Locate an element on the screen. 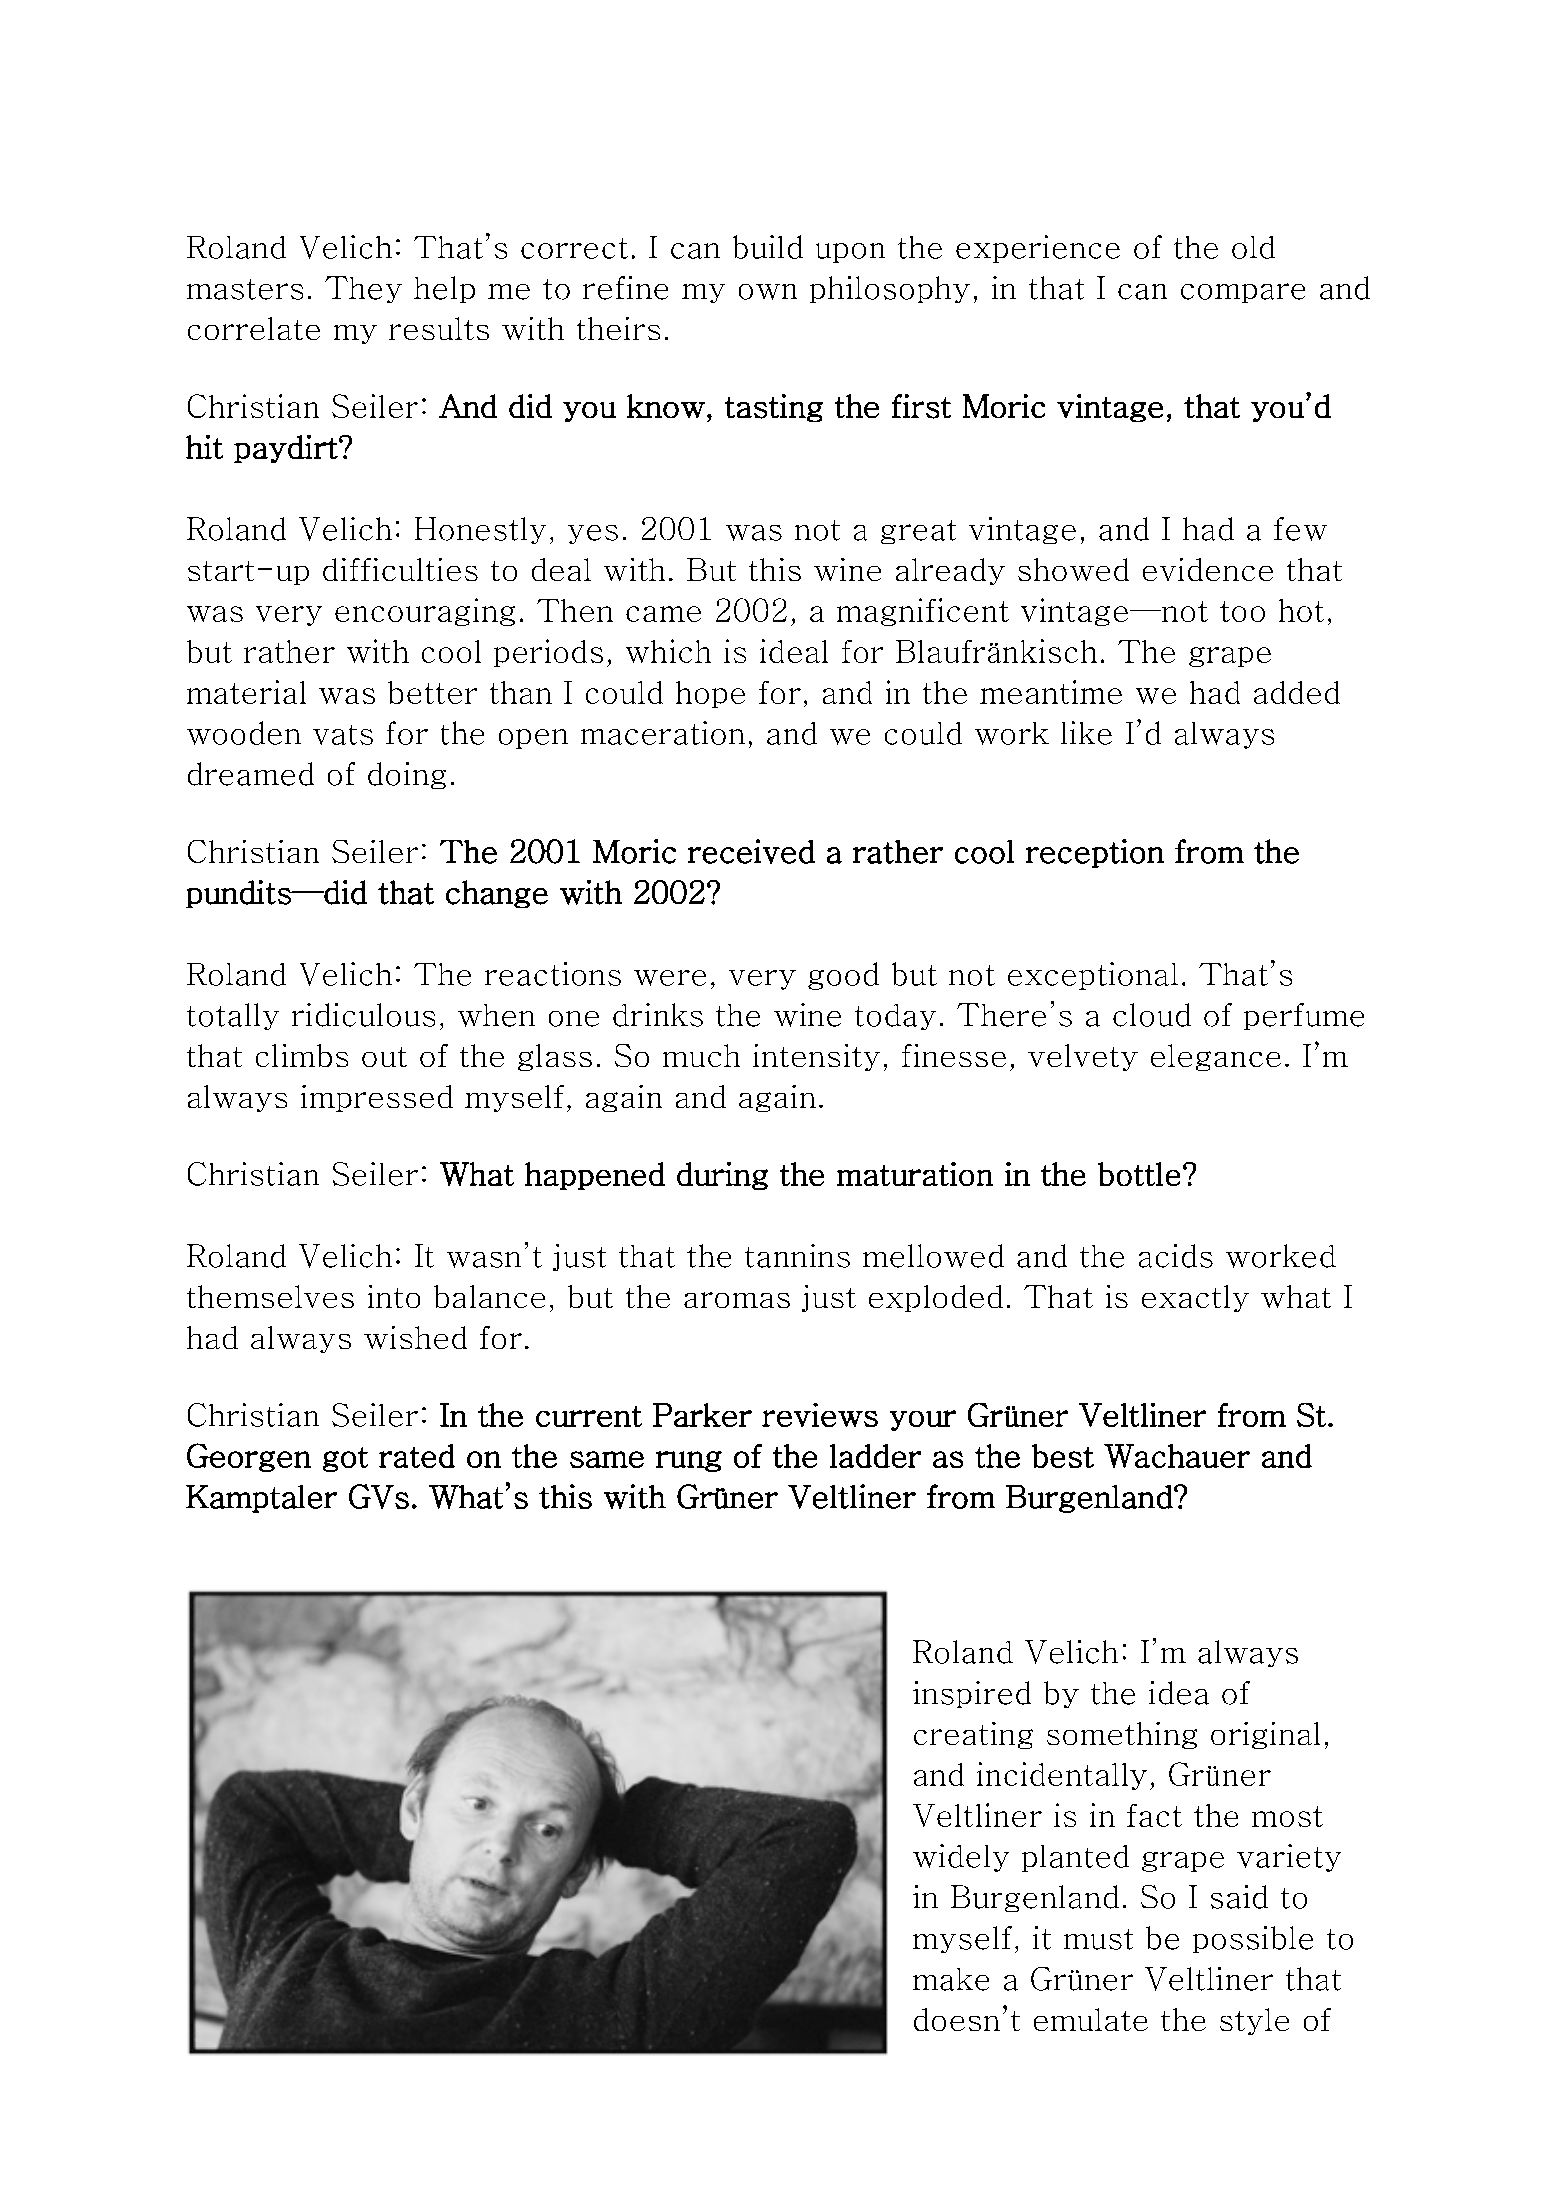 This screenshot has height=2204, width=1558. They is located at coordinates (363, 289).
